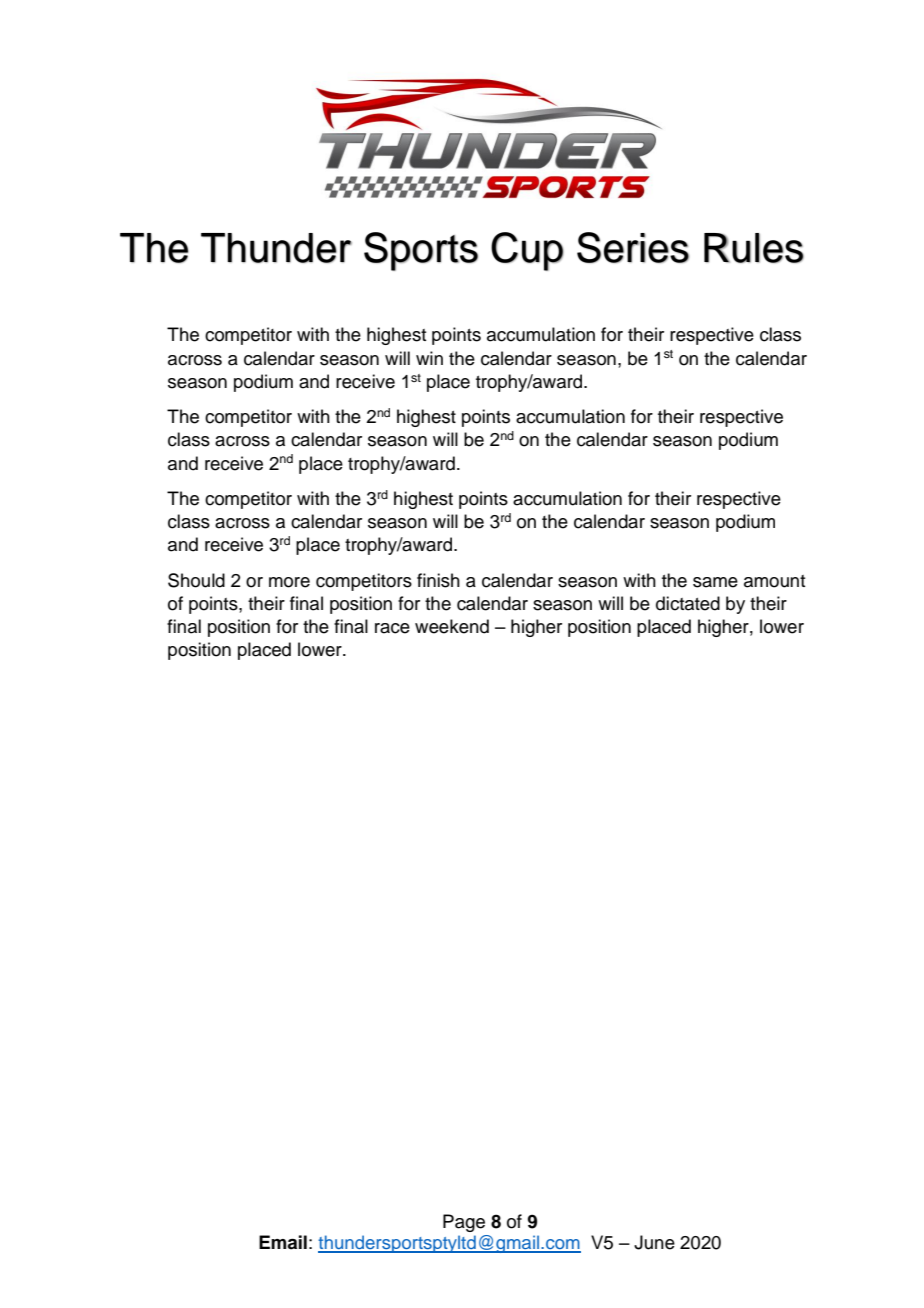  What do you see at coordinates (429, 358) in the screenshot?
I see `win` at bounding box center [429, 358].
